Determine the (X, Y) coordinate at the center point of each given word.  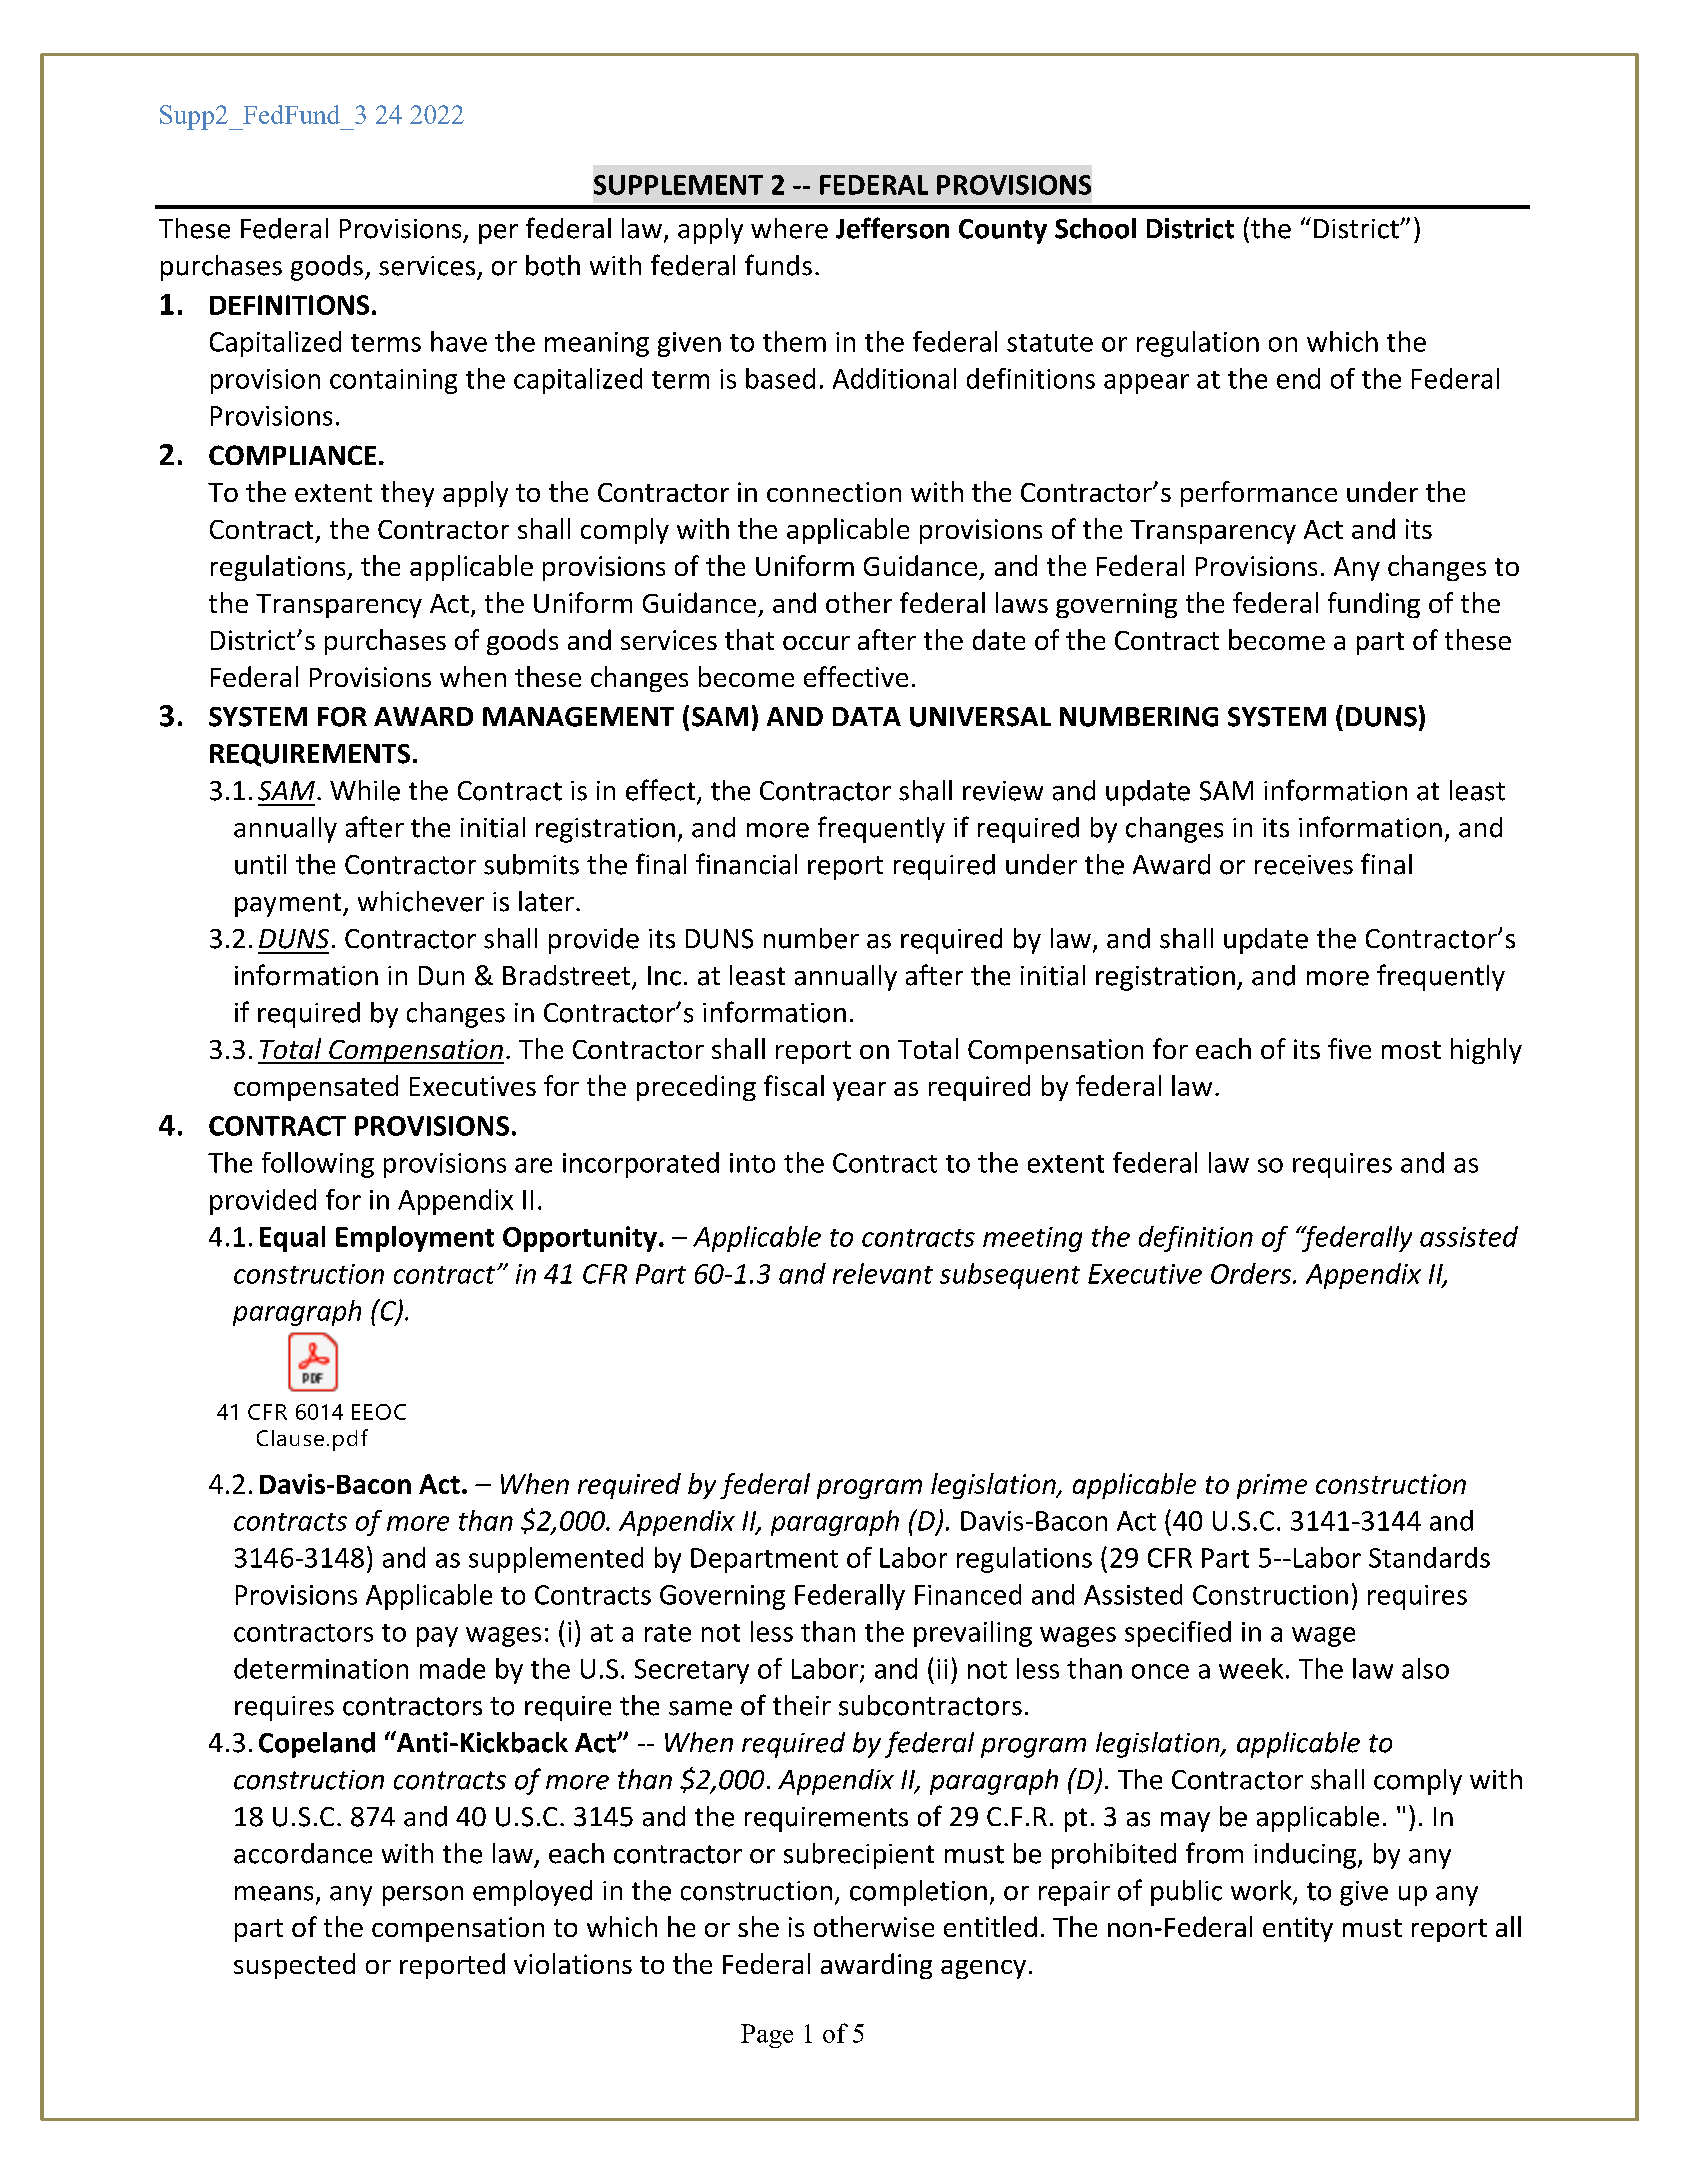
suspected (294, 1966)
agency (983, 1969)
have (459, 341)
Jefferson (892, 228)
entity (1298, 1929)
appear (1146, 384)
